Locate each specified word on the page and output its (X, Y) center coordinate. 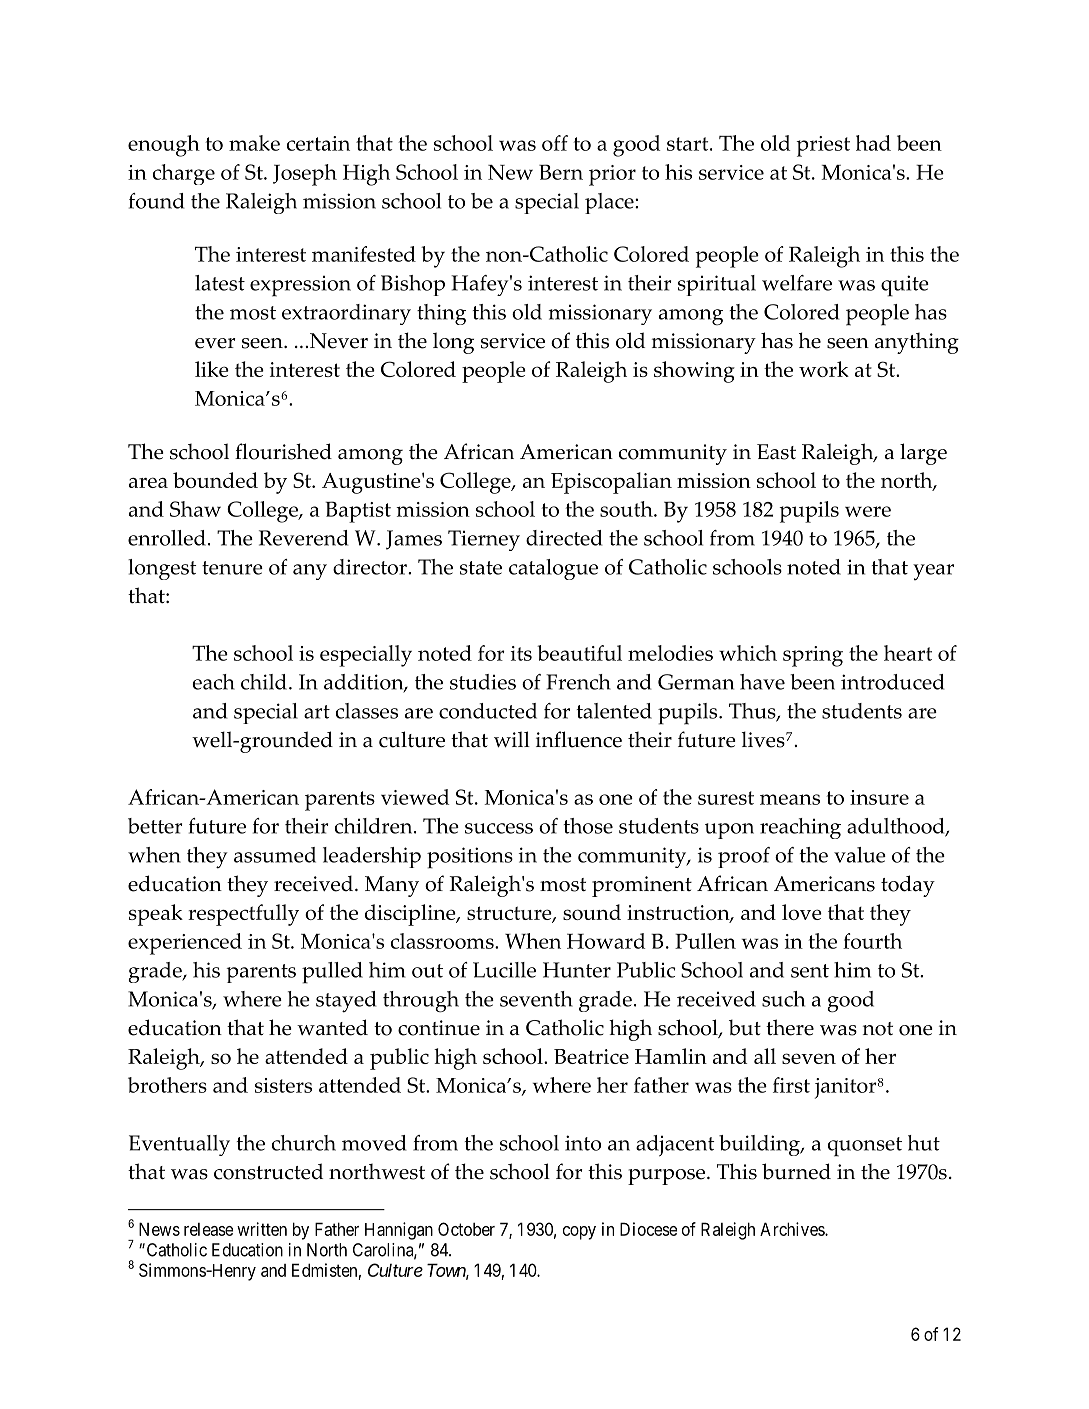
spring (813, 656)
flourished (283, 451)
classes (367, 711)
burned (796, 1171)
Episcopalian (611, 483)
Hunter (577, 970)
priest (823, 146)
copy (579, 1233)
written (262, 1229)
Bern (561, 172)
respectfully (243, 915)
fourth (872, 941)
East (776, 452)
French (578, 682)
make (254, 143)
